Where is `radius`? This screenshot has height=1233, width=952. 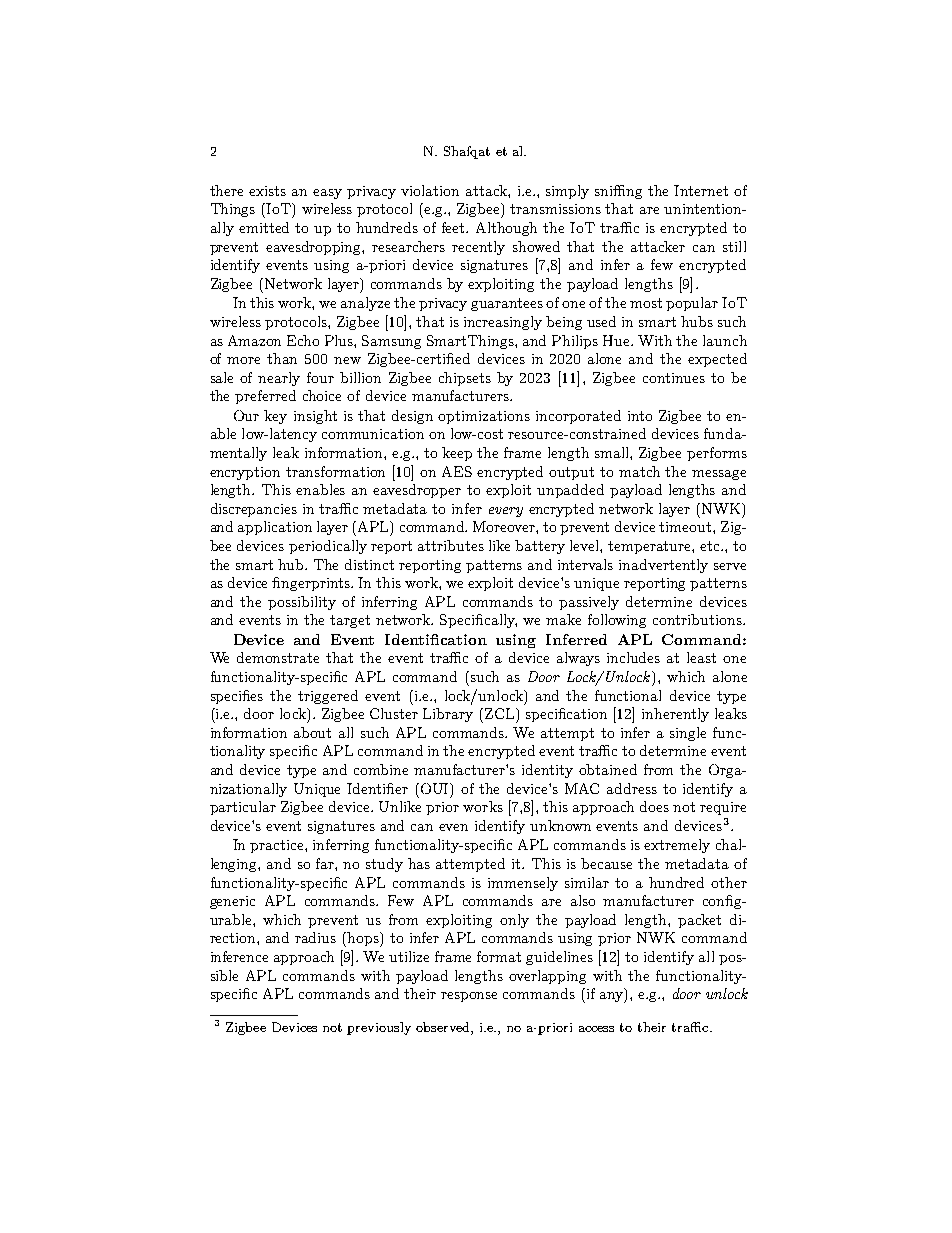
radius is located at coordinates (315, 937).
